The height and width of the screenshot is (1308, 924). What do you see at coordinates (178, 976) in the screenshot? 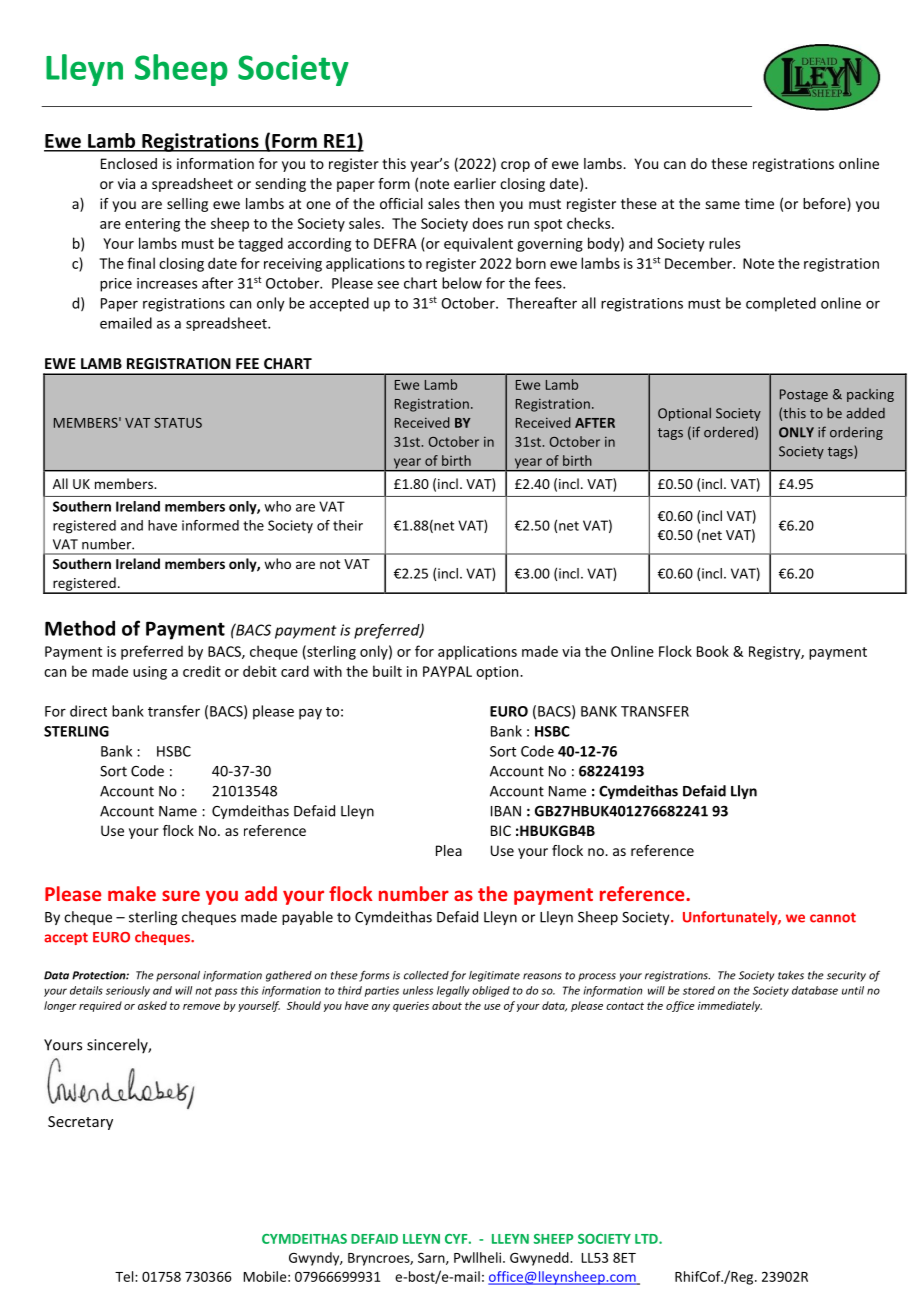
I see `personal` at bounding box center [178, 976].
